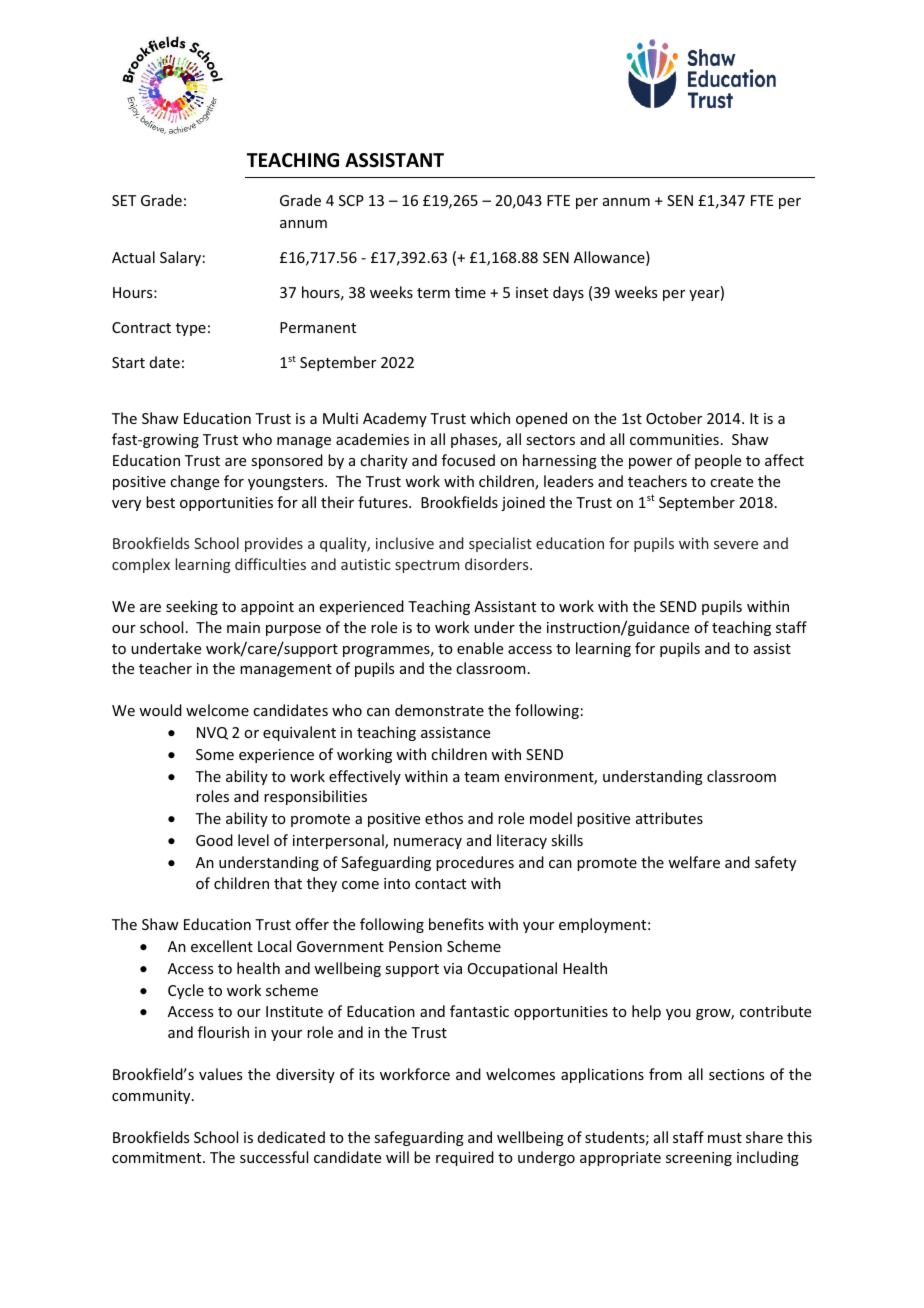 The width and height of the screenshot is (924, 1308). What do you see at coordinates (214, 840) in the screenshot?
I see `Good` at bounding box center [214, 840].
